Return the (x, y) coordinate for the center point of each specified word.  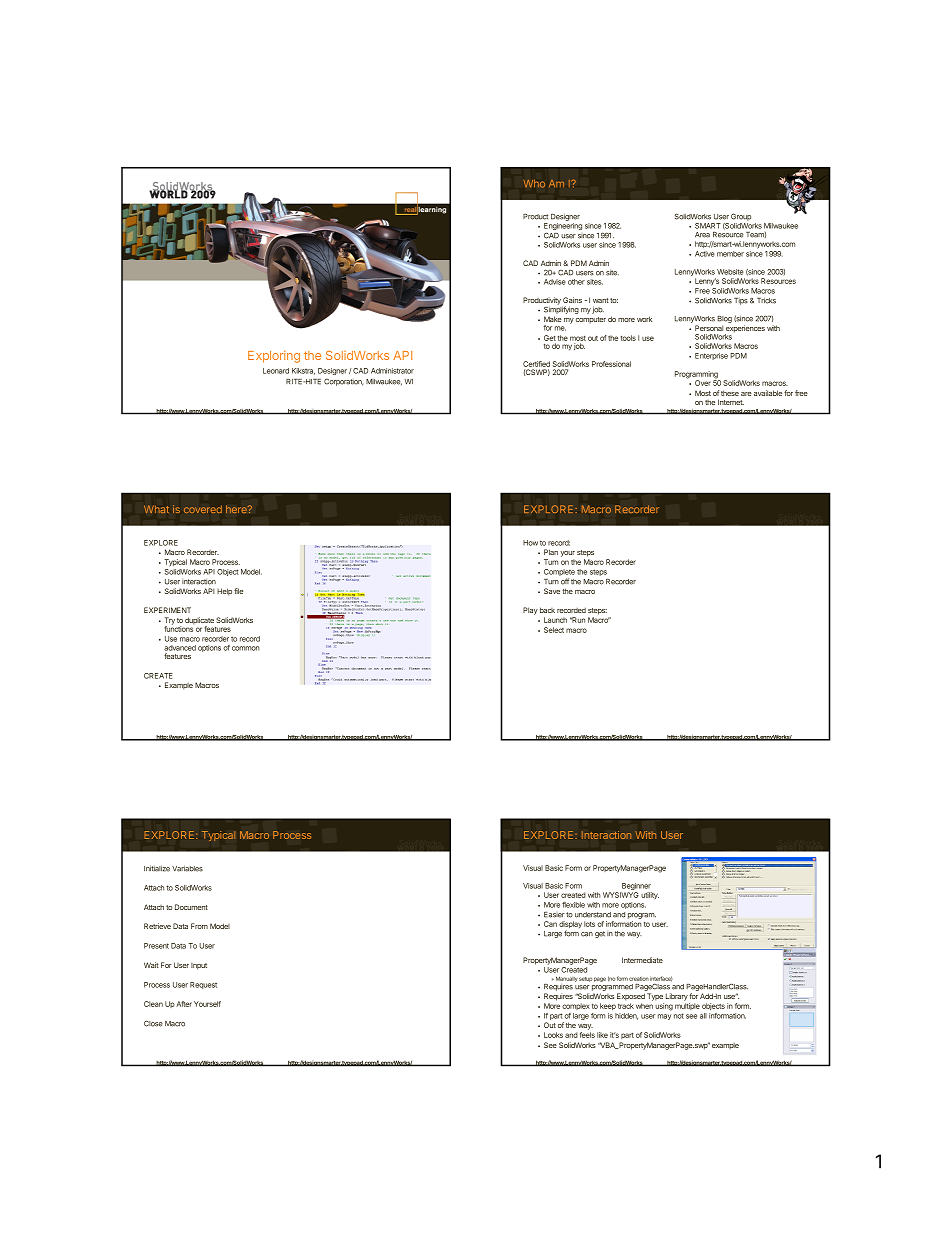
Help (224, 592)
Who (534, 184)
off (565, 581)
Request (203, 985)
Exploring (274, 357)
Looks (553, 1035)
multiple (687, 1006)
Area (702, 235)
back (547, 610)
